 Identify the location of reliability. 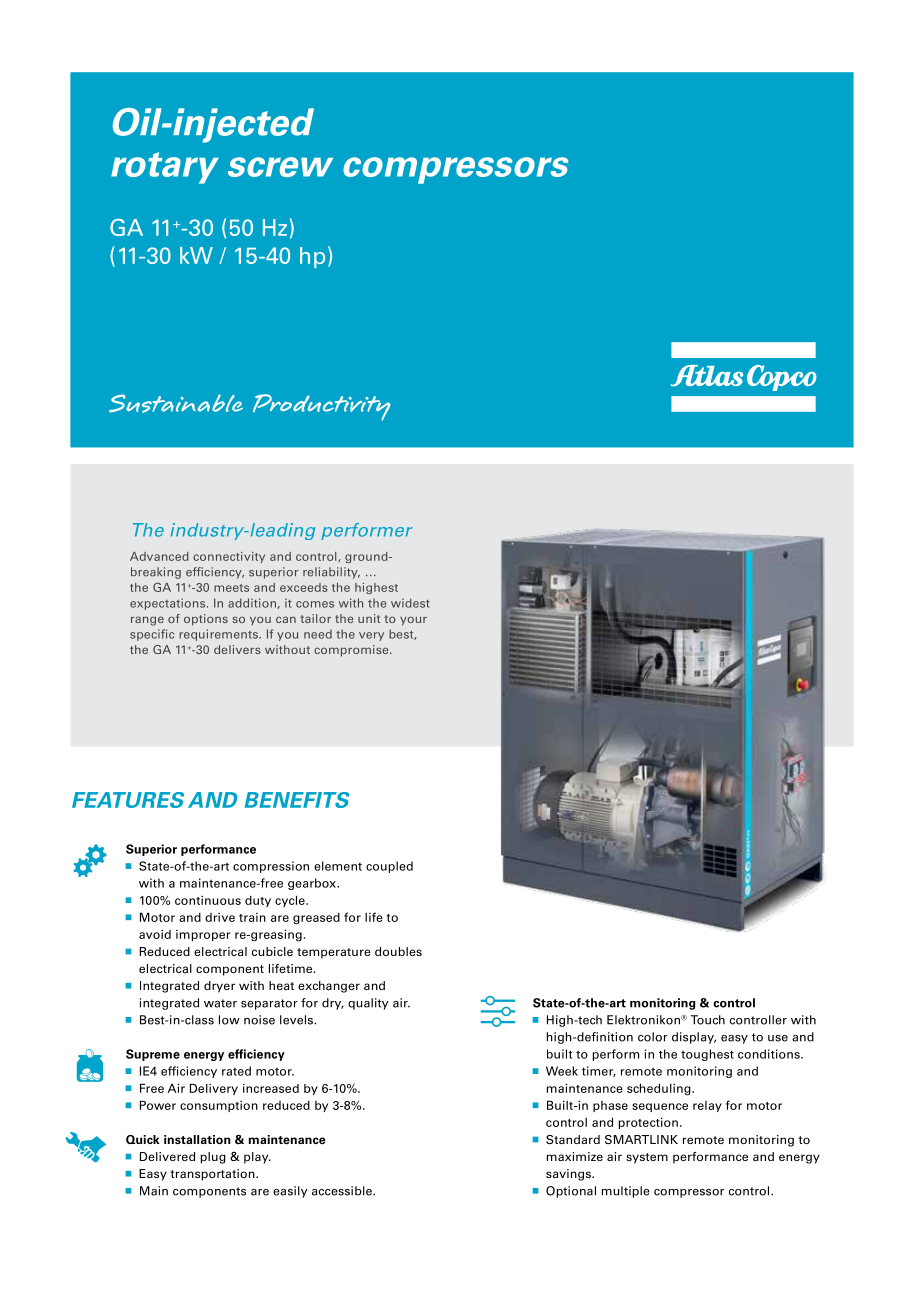
(331, 573).
